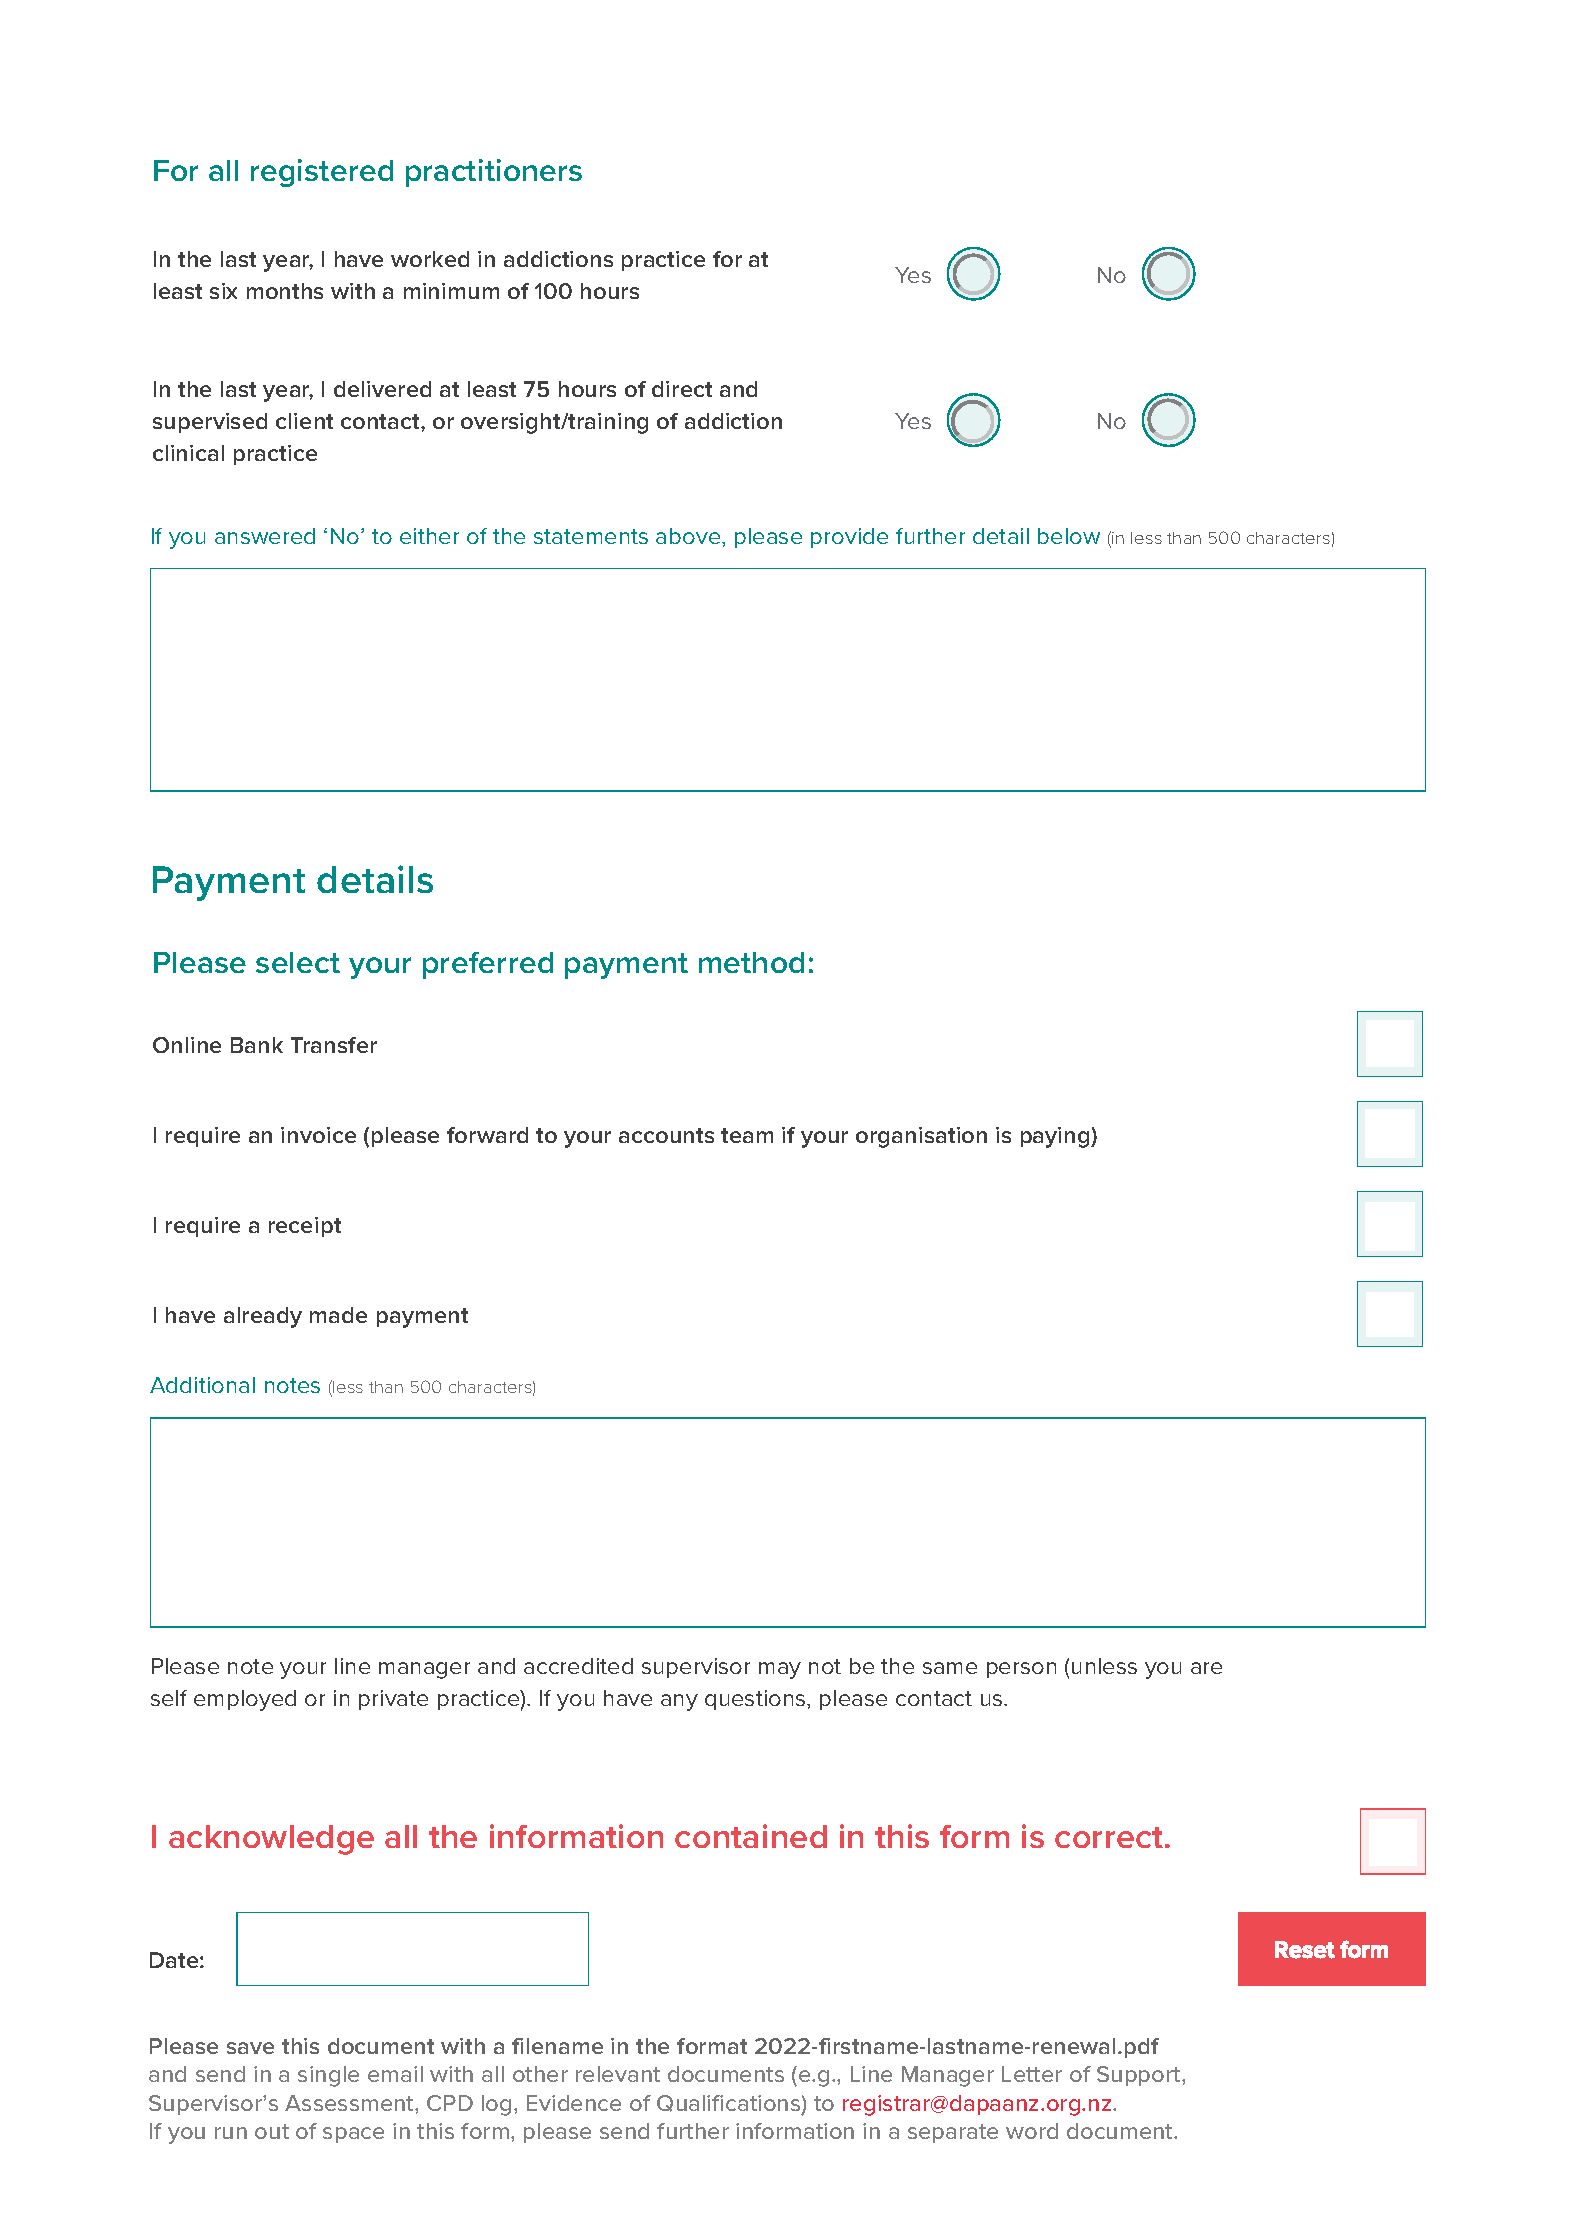 The height and width of the document is (2229, 1576). What do you see at coordinates (318, 1135) in the document?
I see `invoice` at bounding box center [318, 1135].
